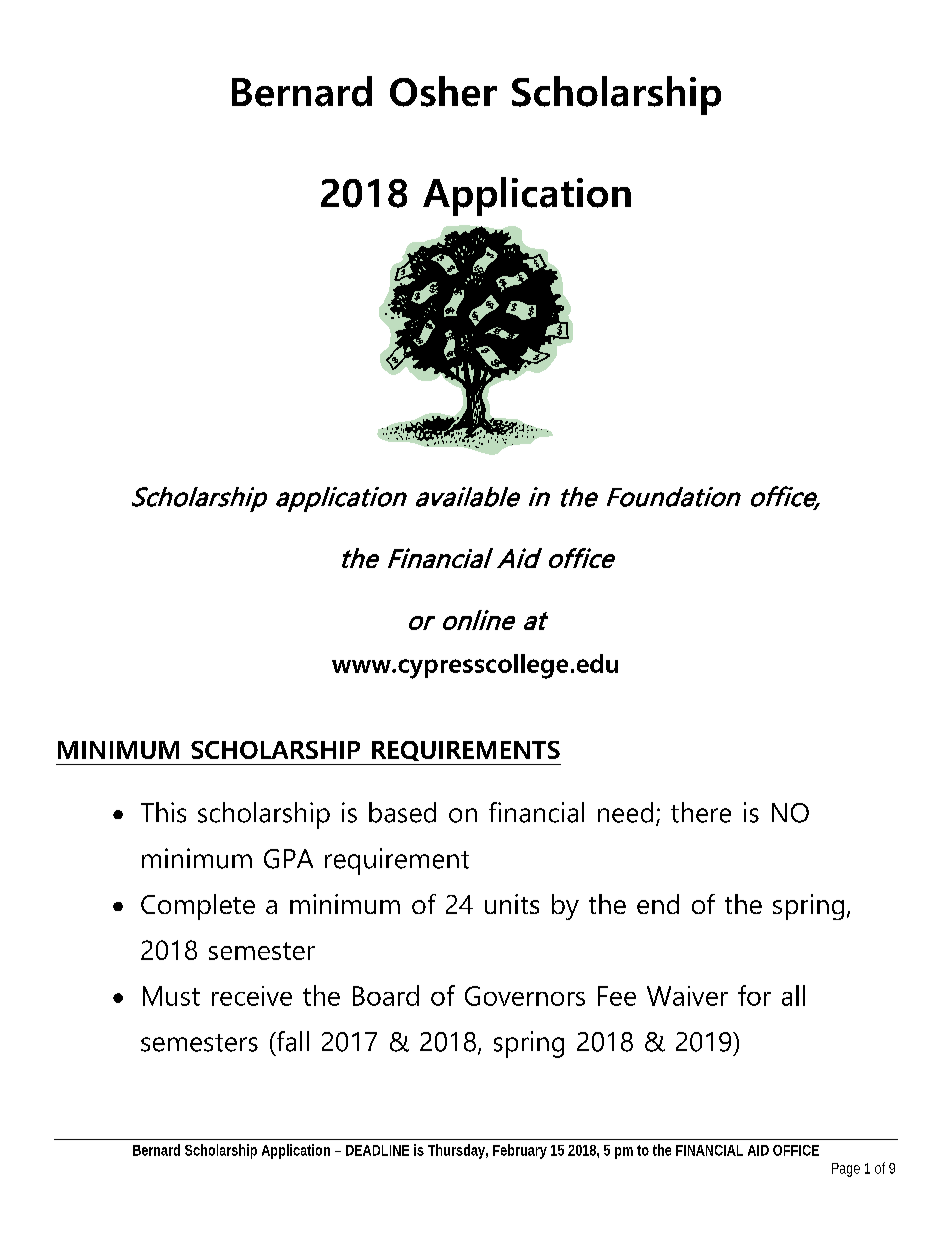 This screenshot has width=952, height=1233. Describe the element at coordinates (512, 904) in the screenshot. I see `units` at that location.
